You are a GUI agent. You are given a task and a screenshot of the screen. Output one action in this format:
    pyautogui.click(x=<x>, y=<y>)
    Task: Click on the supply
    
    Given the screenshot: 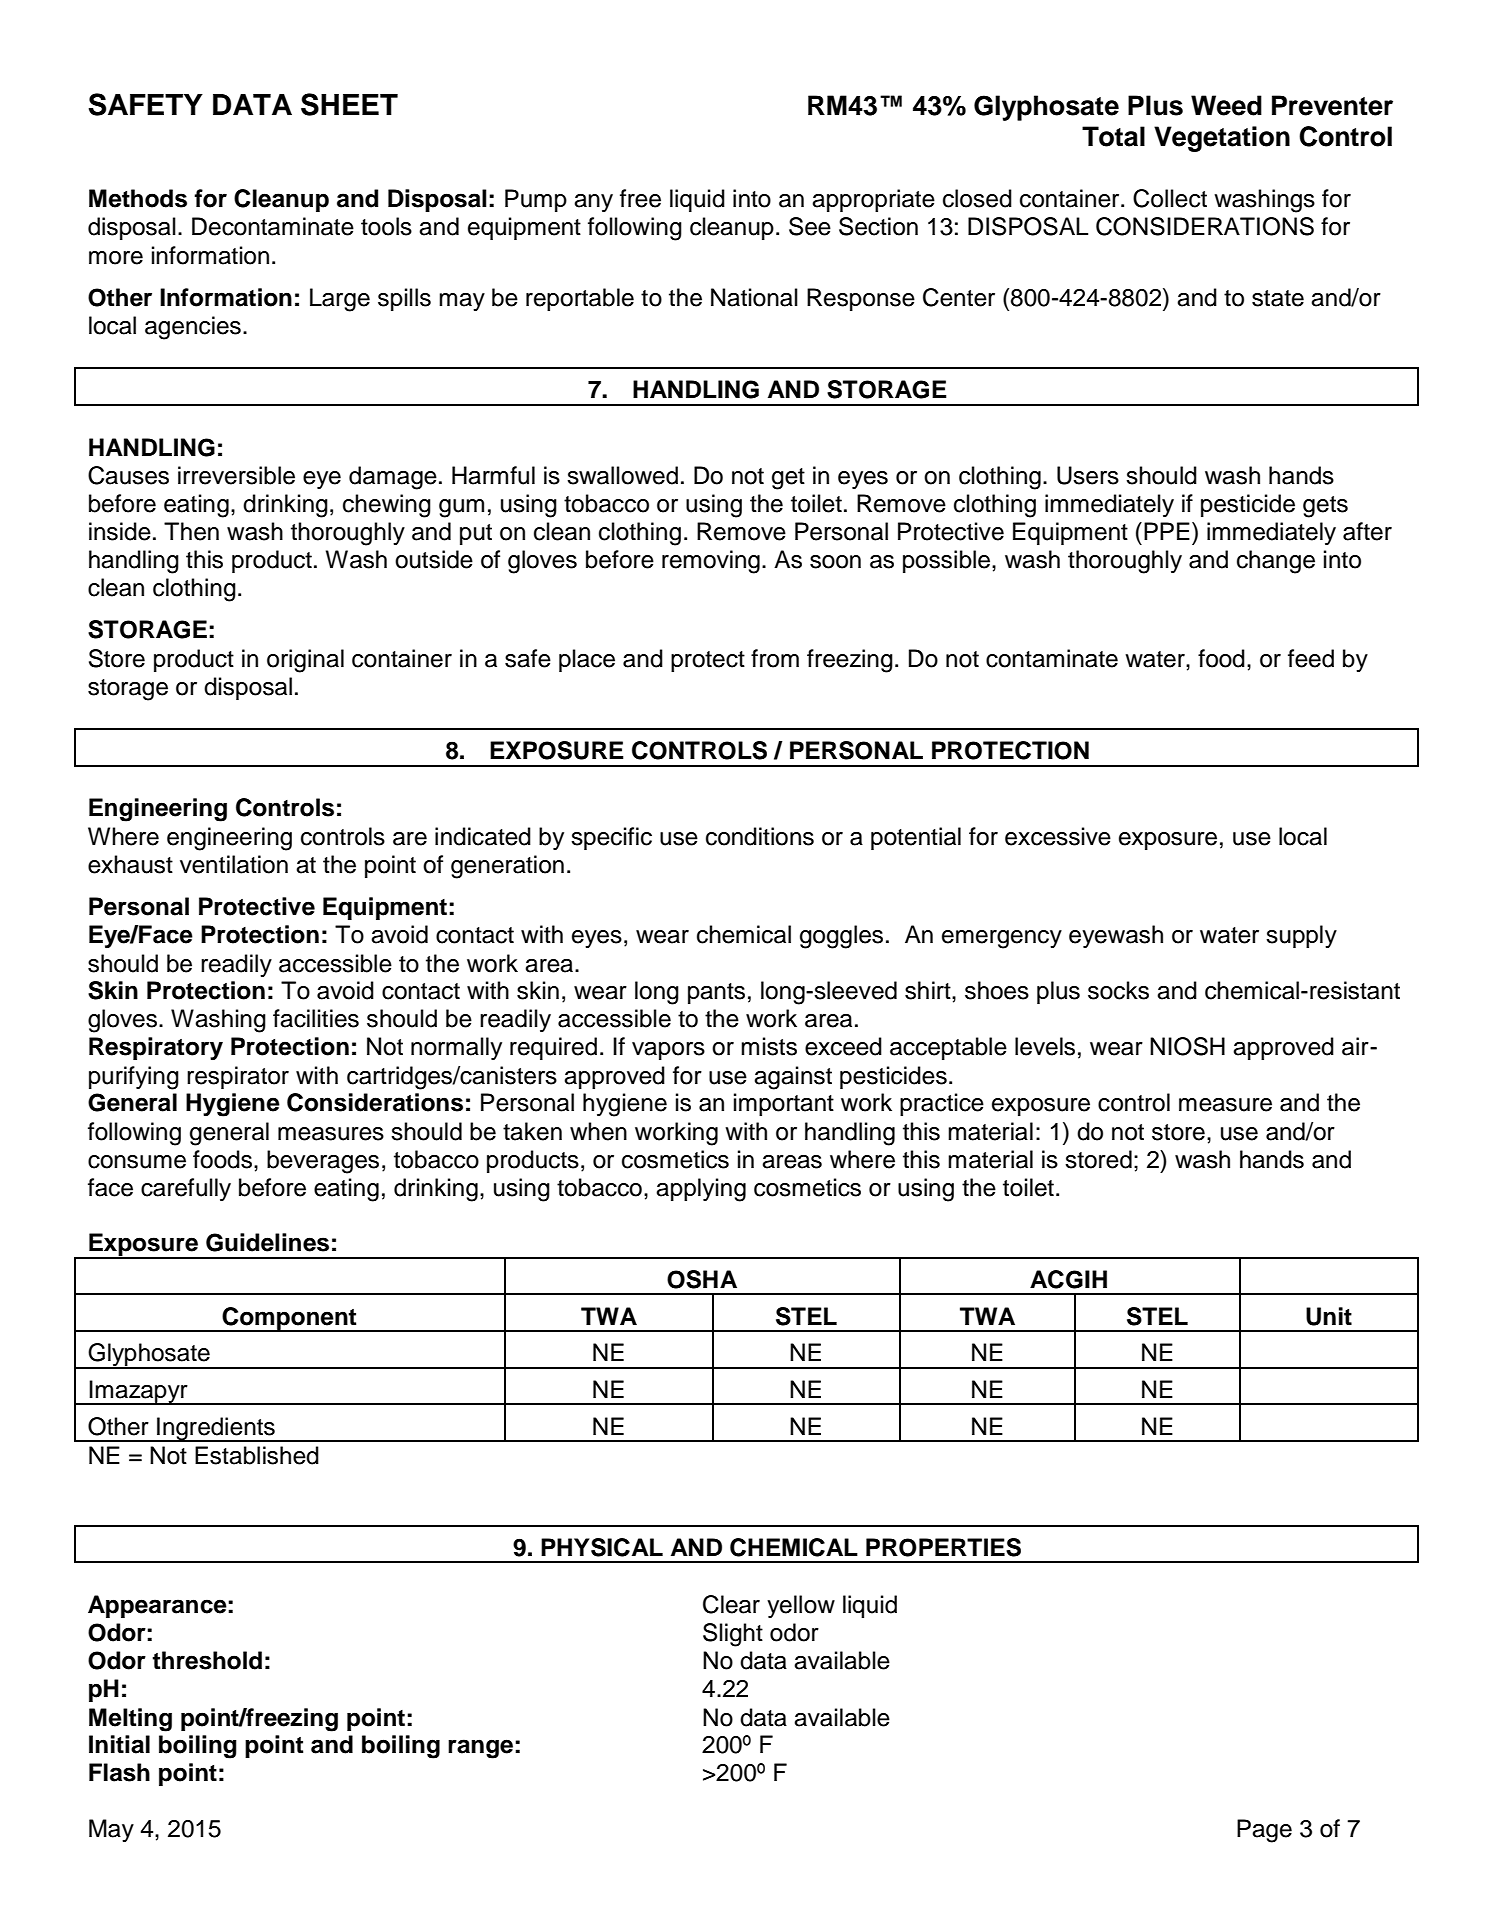 What is the action you would take?
    pyautogui.click(x=1301, y=936)
